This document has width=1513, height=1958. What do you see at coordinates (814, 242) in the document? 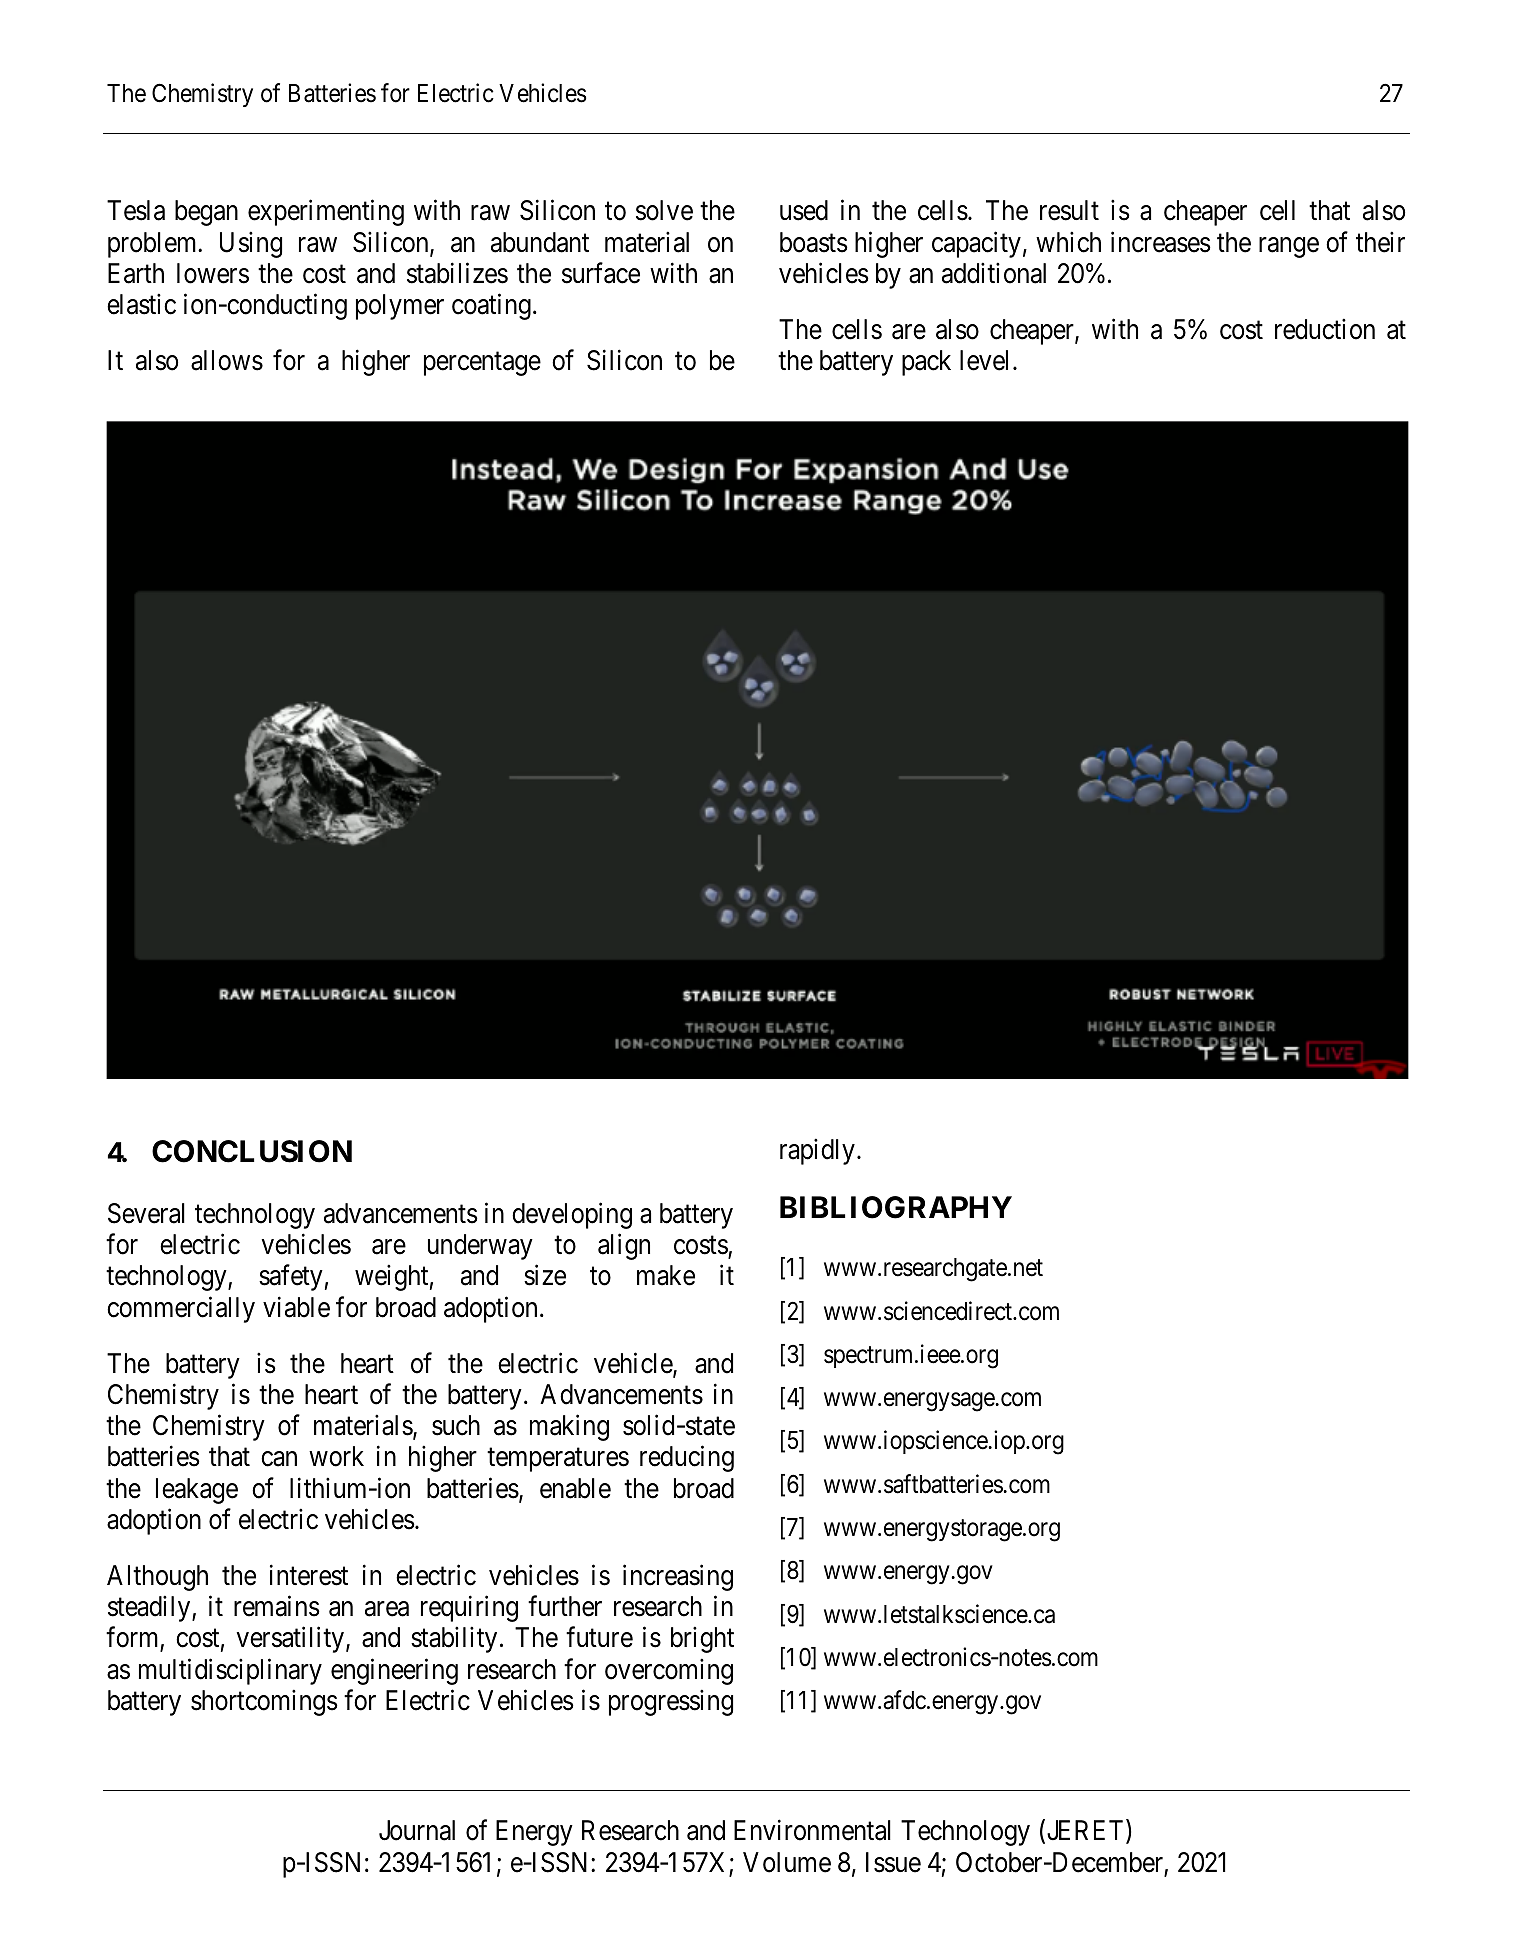
I see `boasts` at bounding box center [814, 242].
